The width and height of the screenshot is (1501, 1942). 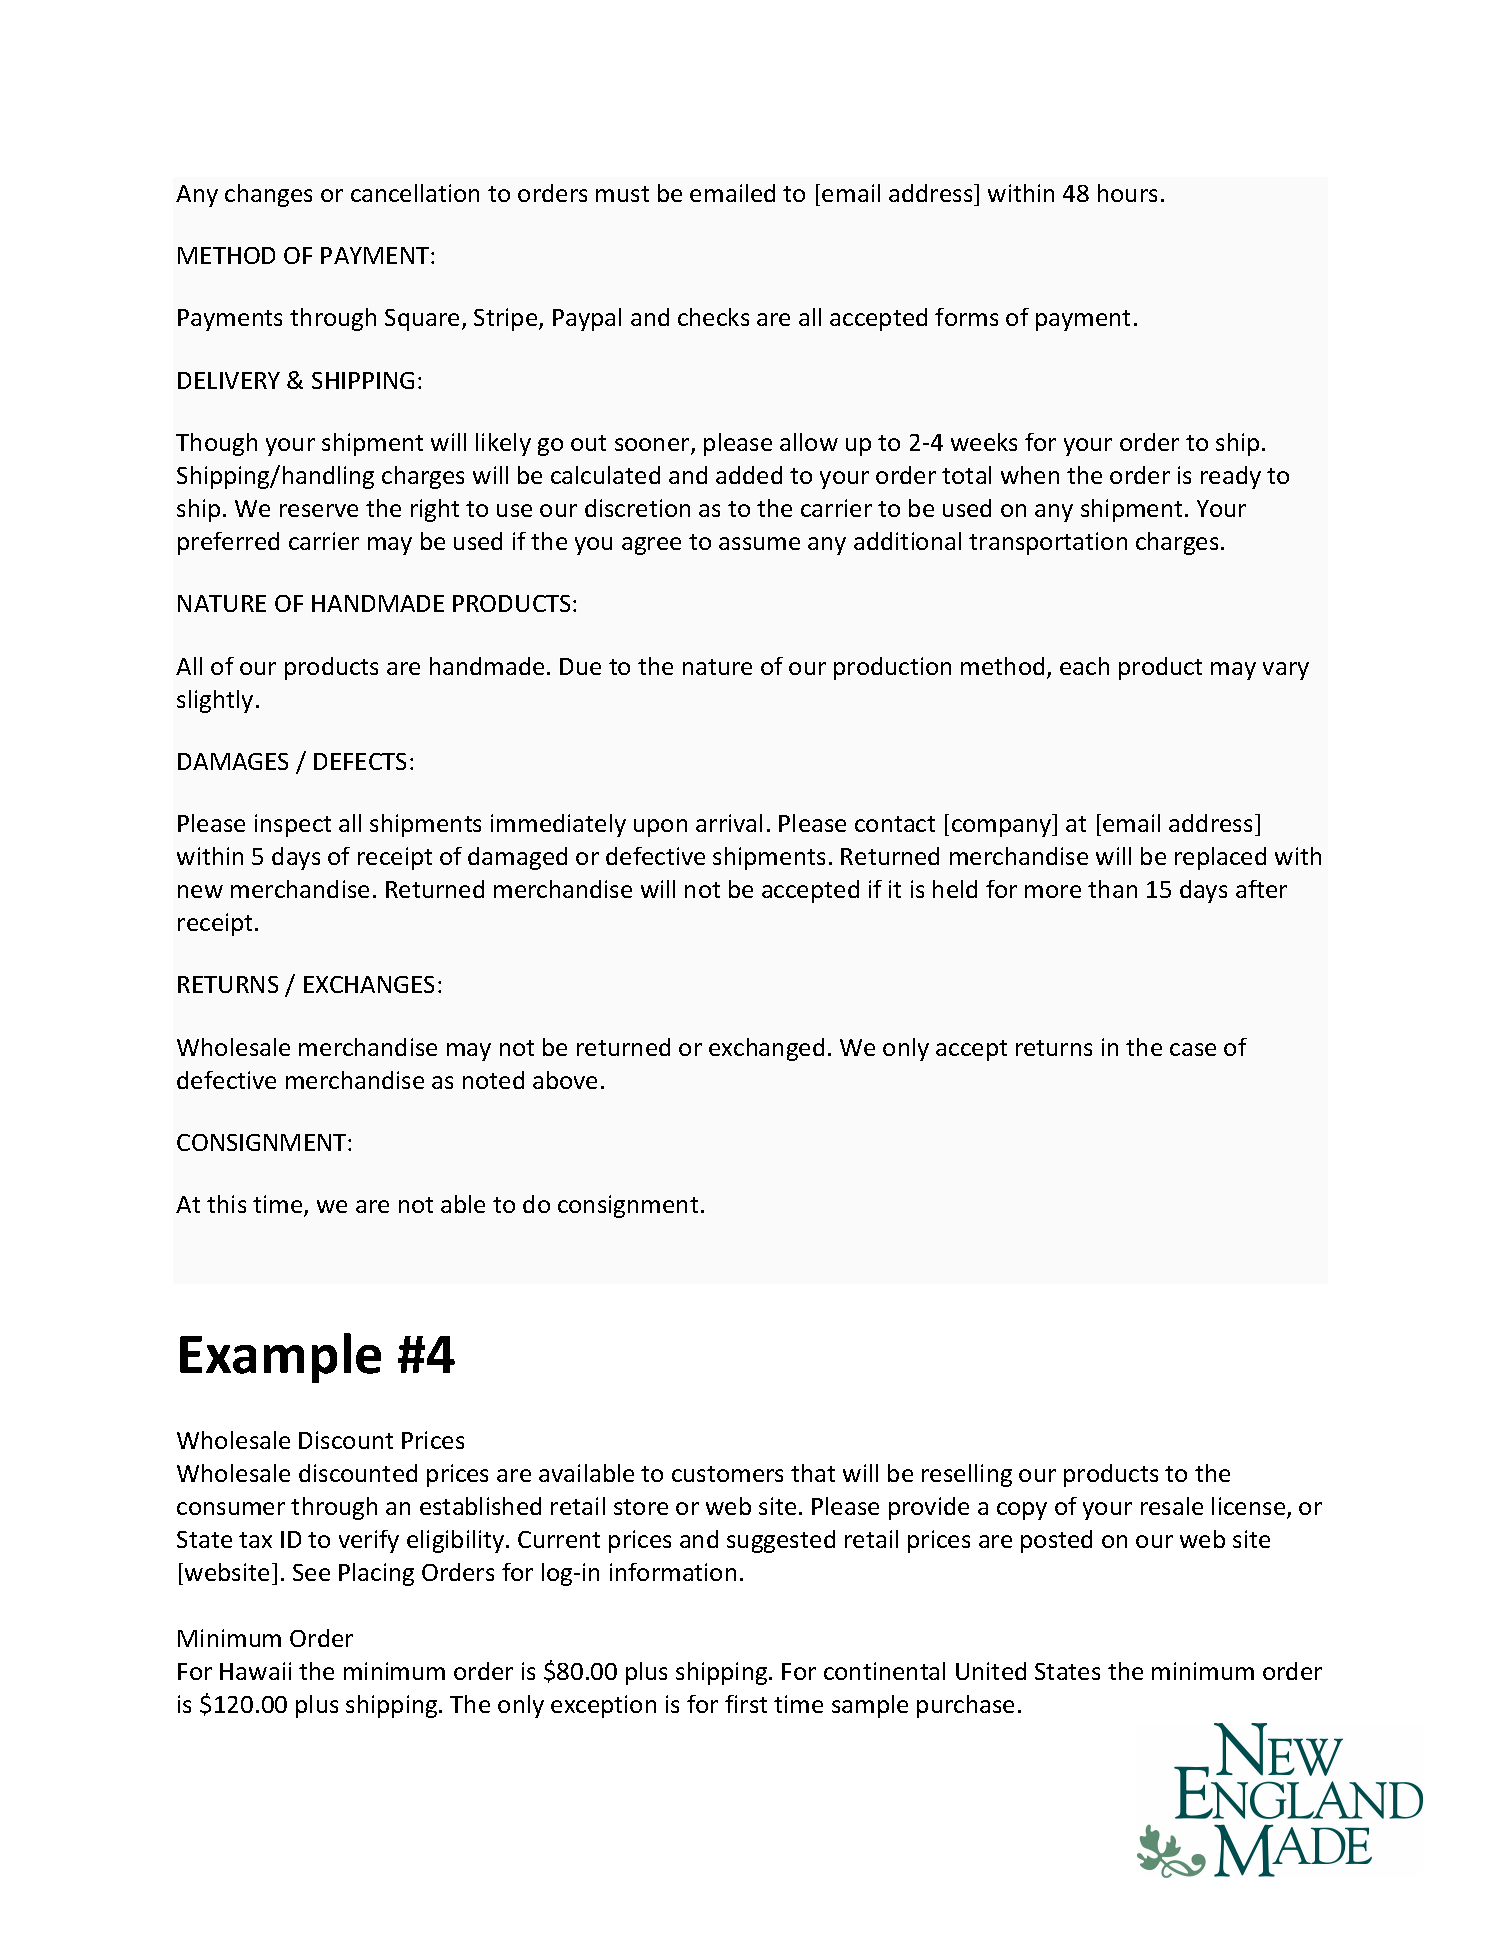 I want to click on hours, so click(x=1127, y=193).
